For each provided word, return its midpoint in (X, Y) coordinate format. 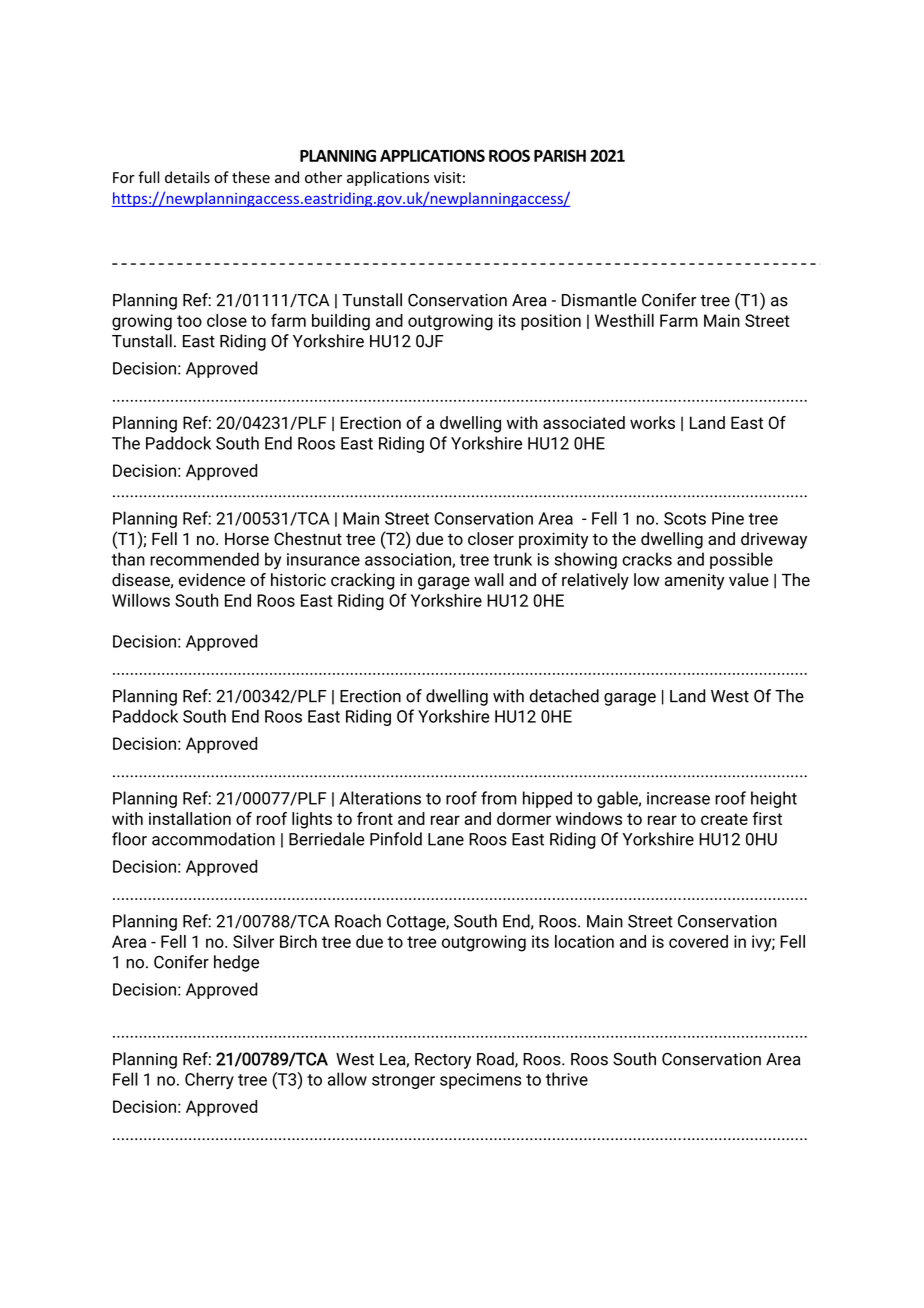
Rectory (443, 1061)
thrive (567, 1079)
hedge (236, 963)
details (187, 177)
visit (447, 178)
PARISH (560, 155)
